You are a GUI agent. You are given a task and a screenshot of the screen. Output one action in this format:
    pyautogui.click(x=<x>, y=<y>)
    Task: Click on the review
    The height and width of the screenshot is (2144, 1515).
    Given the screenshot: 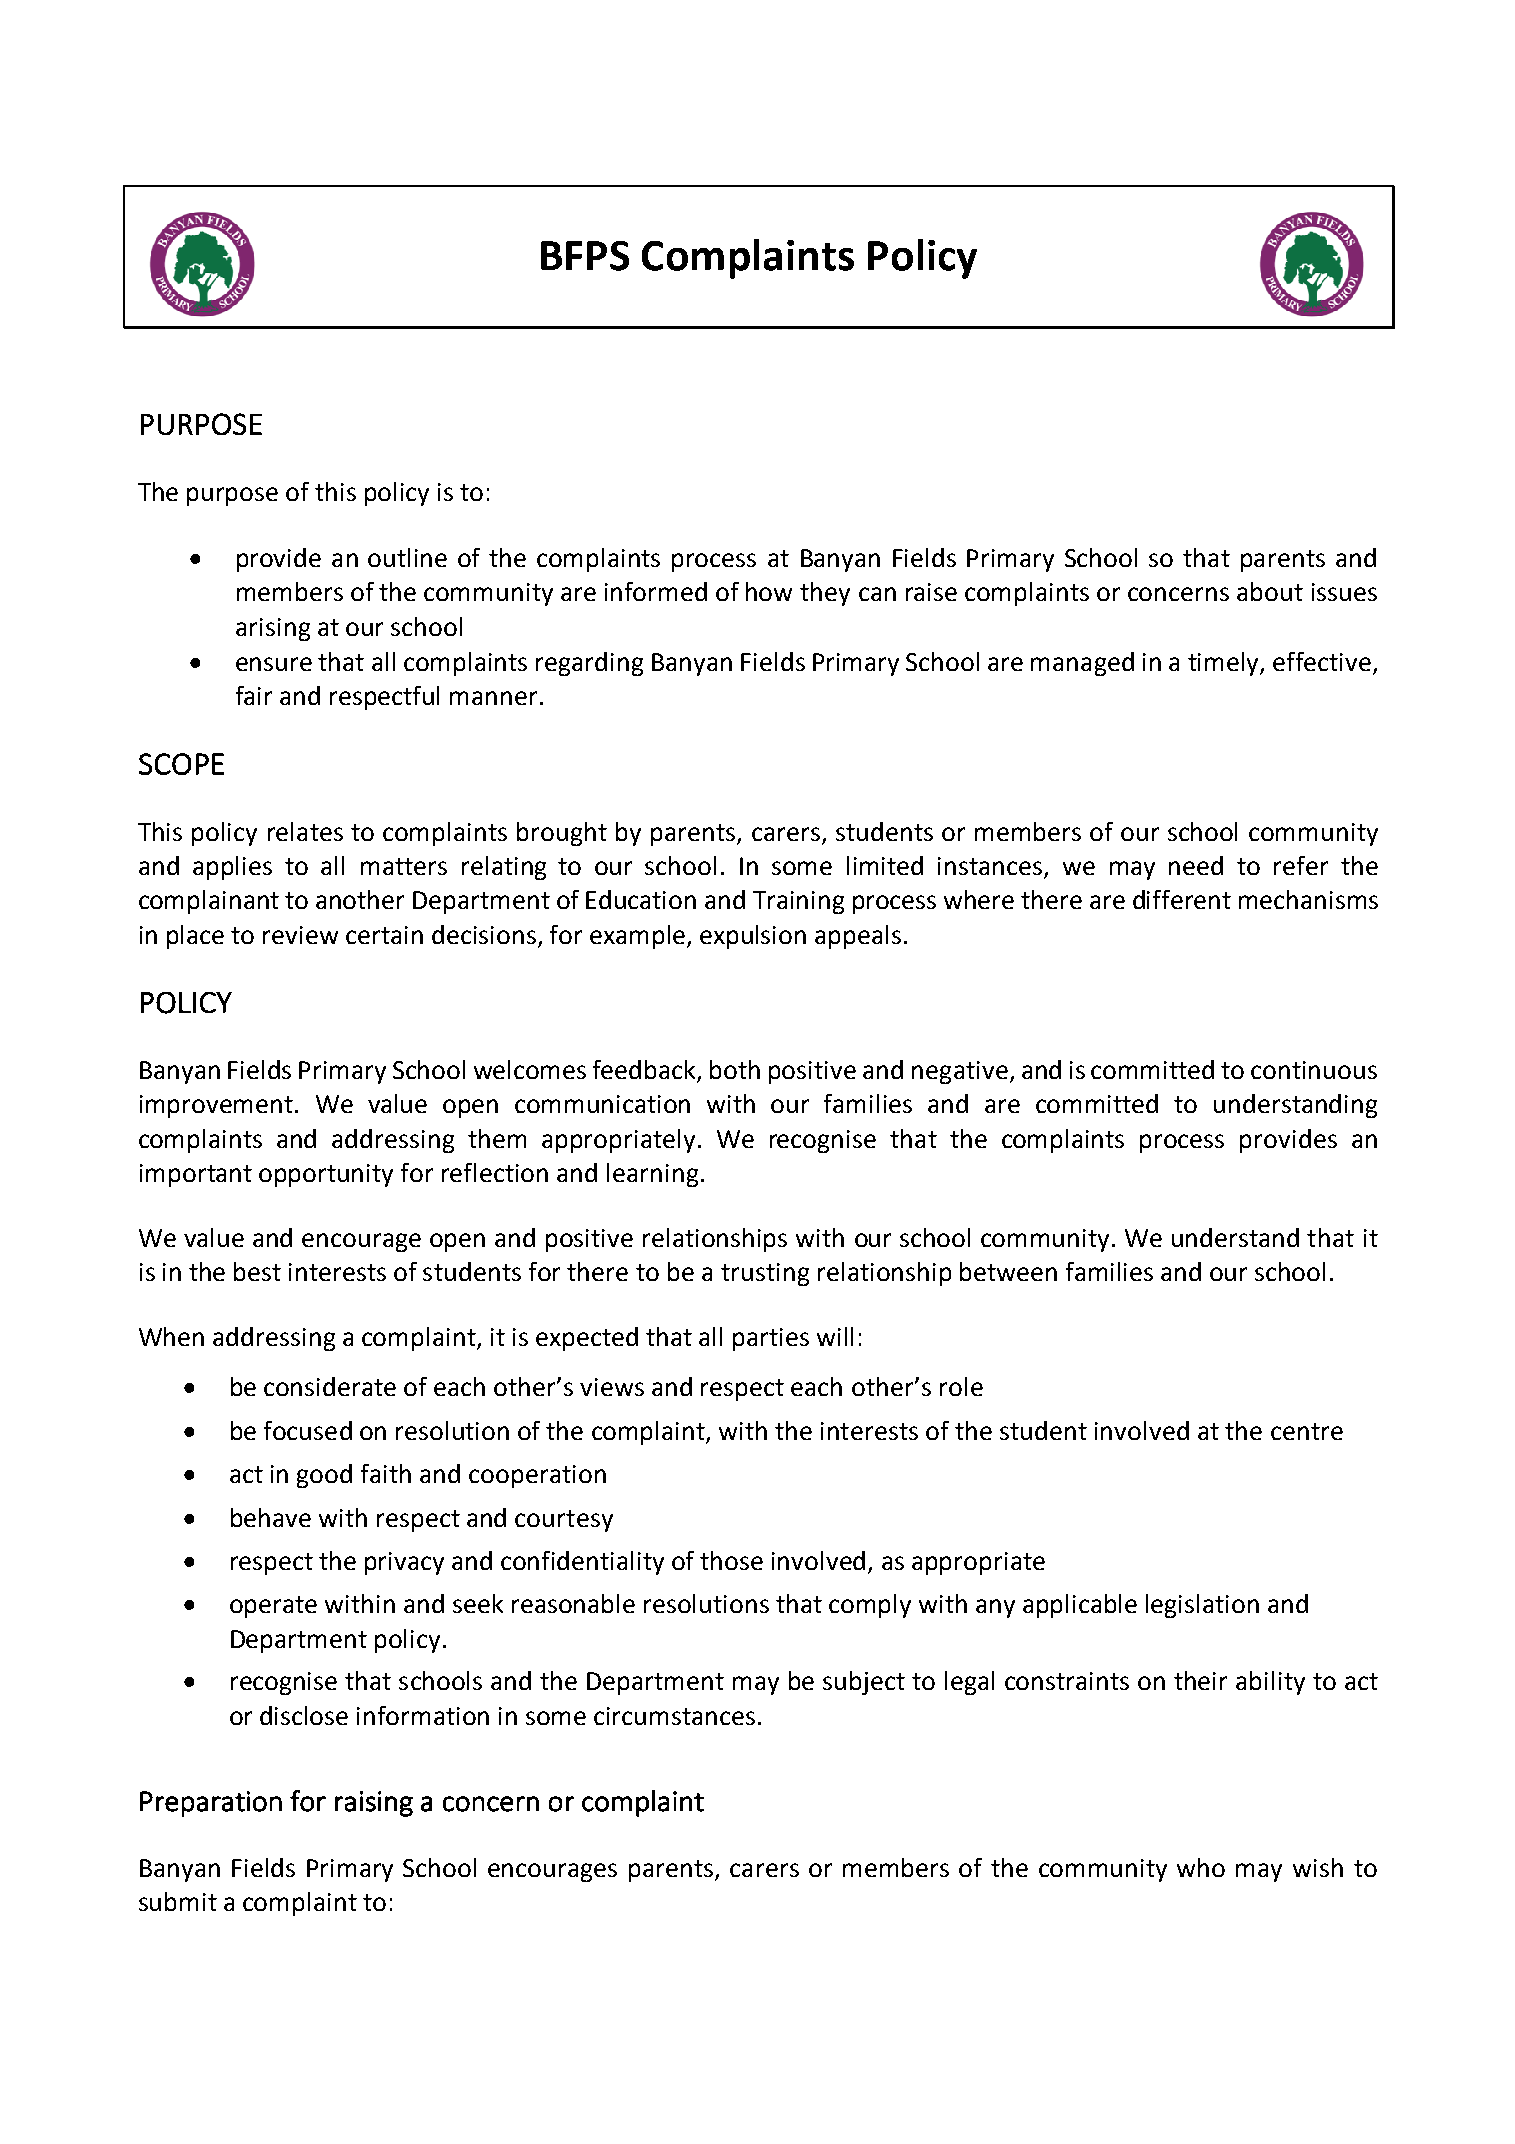 What is the action you would take?
    pyautogui.click(x=300, y=935)
